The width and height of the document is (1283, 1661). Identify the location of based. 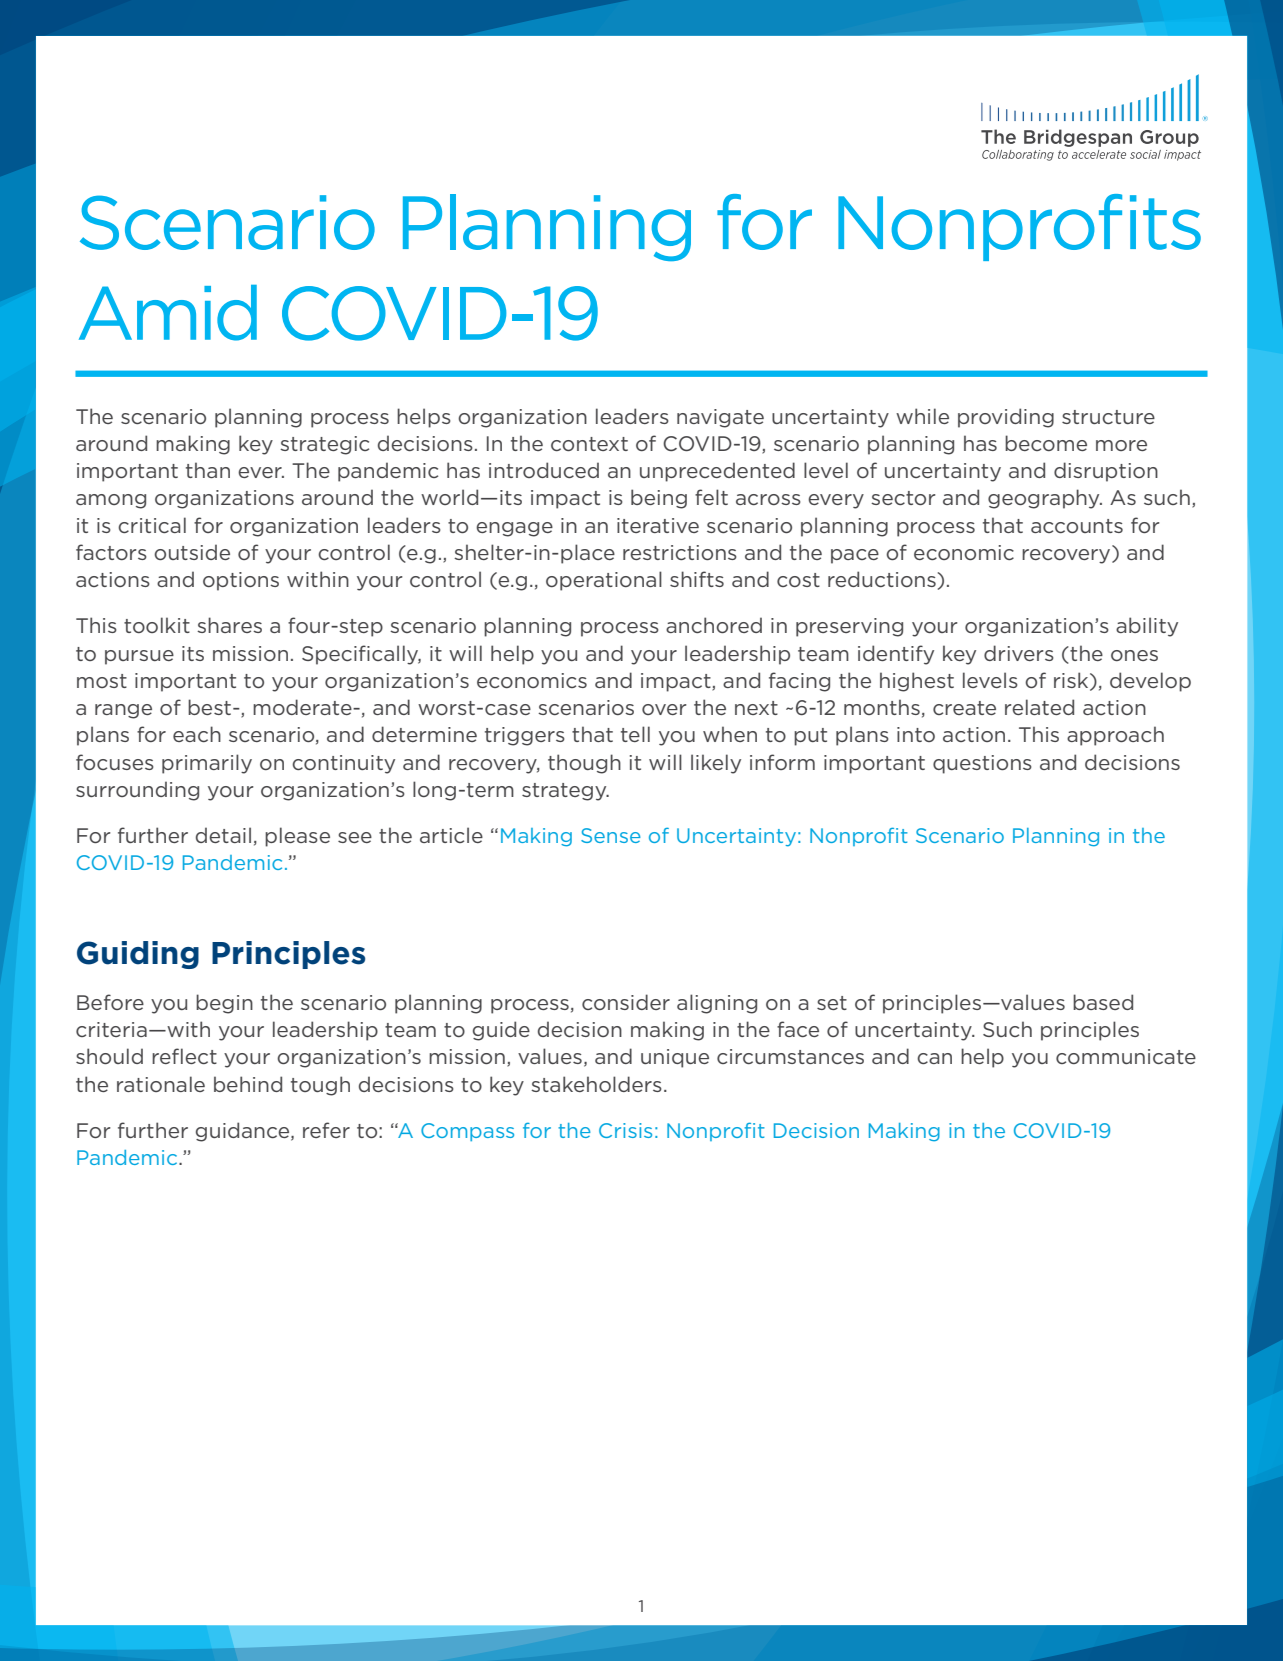
(1103, 1002).
